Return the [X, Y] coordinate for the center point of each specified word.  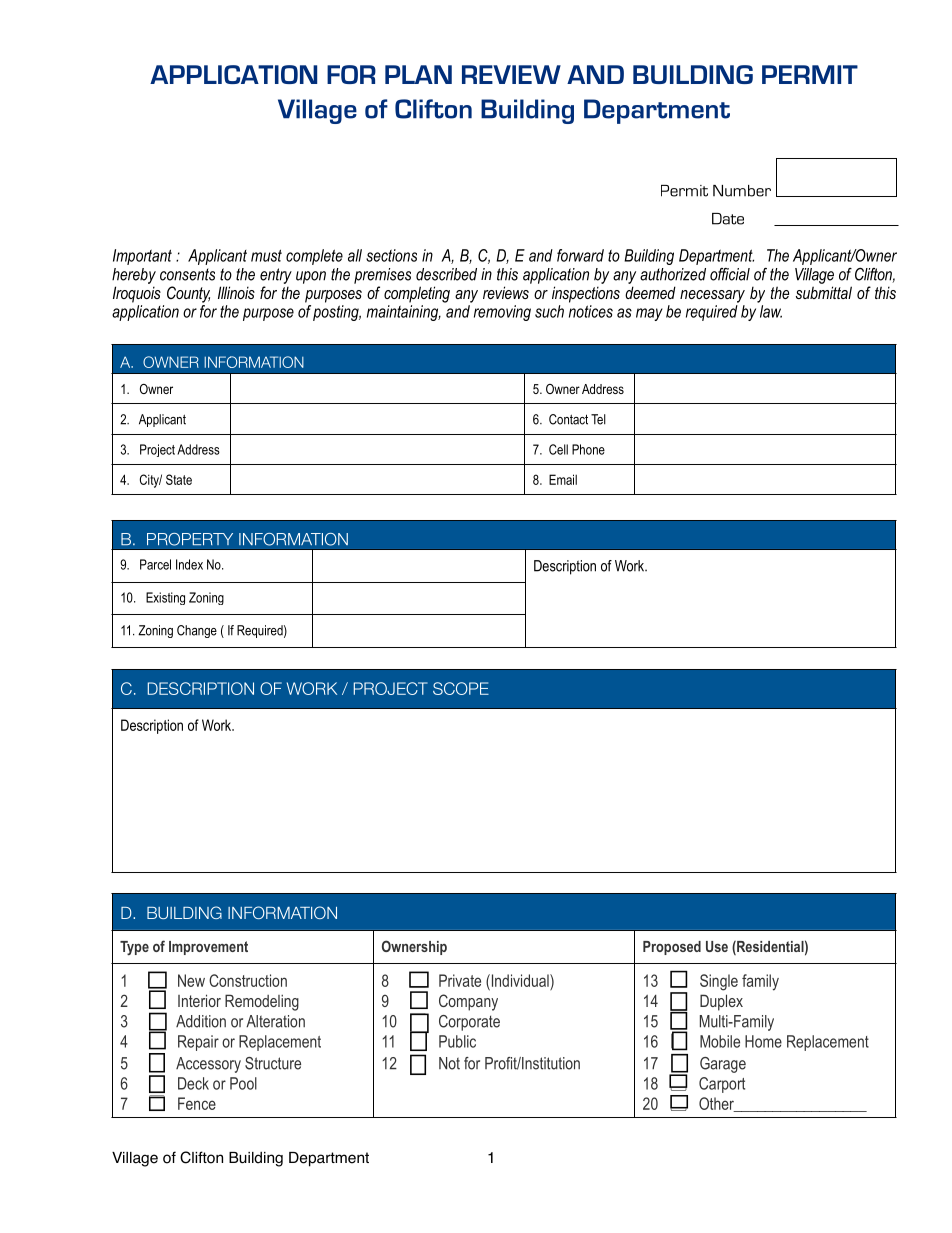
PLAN [418, 74]
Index [189, 564]
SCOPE [461, 688]
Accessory [208, 1065]
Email [563, 479]
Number [742, 191]
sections [391, 255]
